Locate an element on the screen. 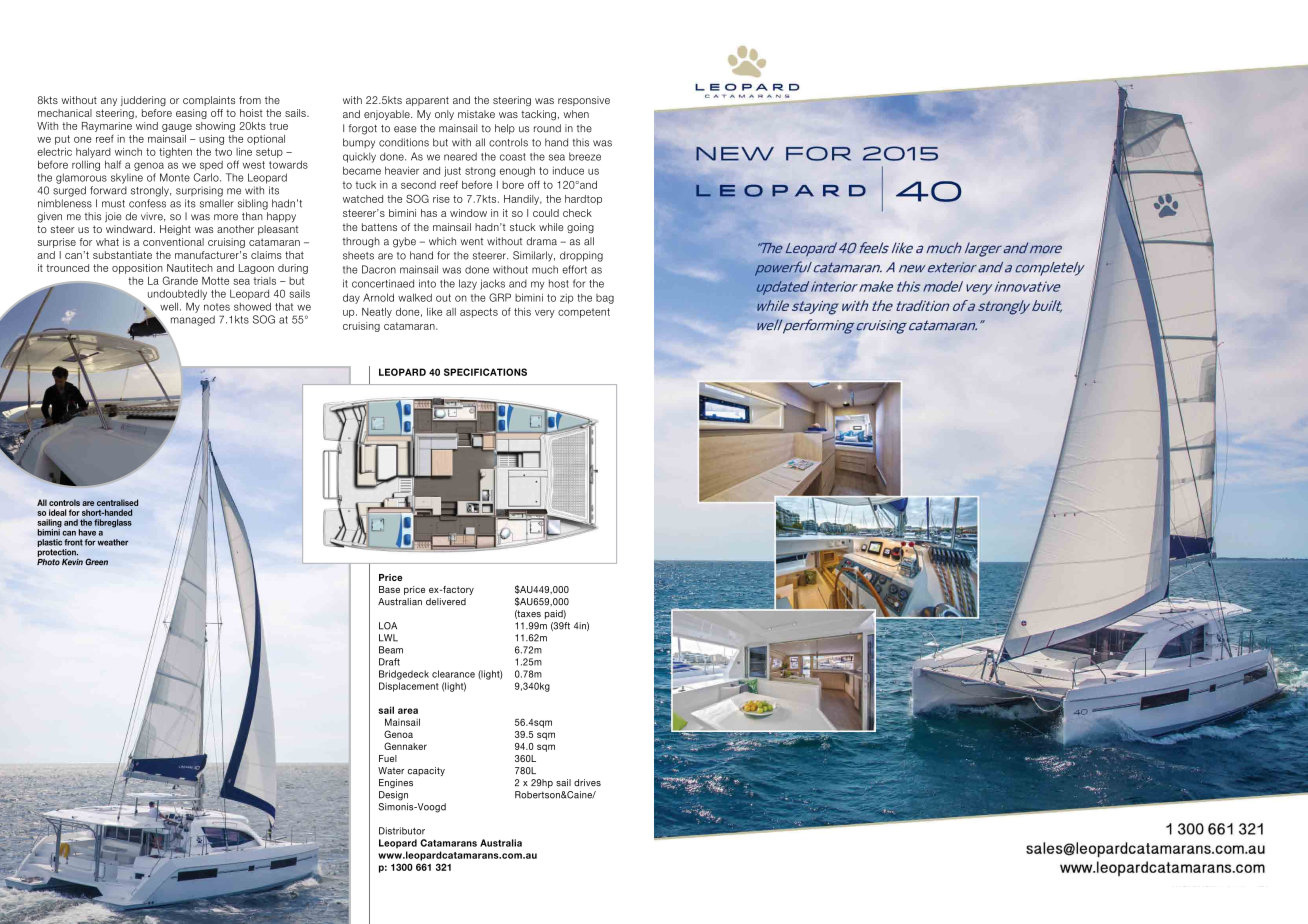 The image size is (1308, 924). forgot is located at coordinates (363, 129).
